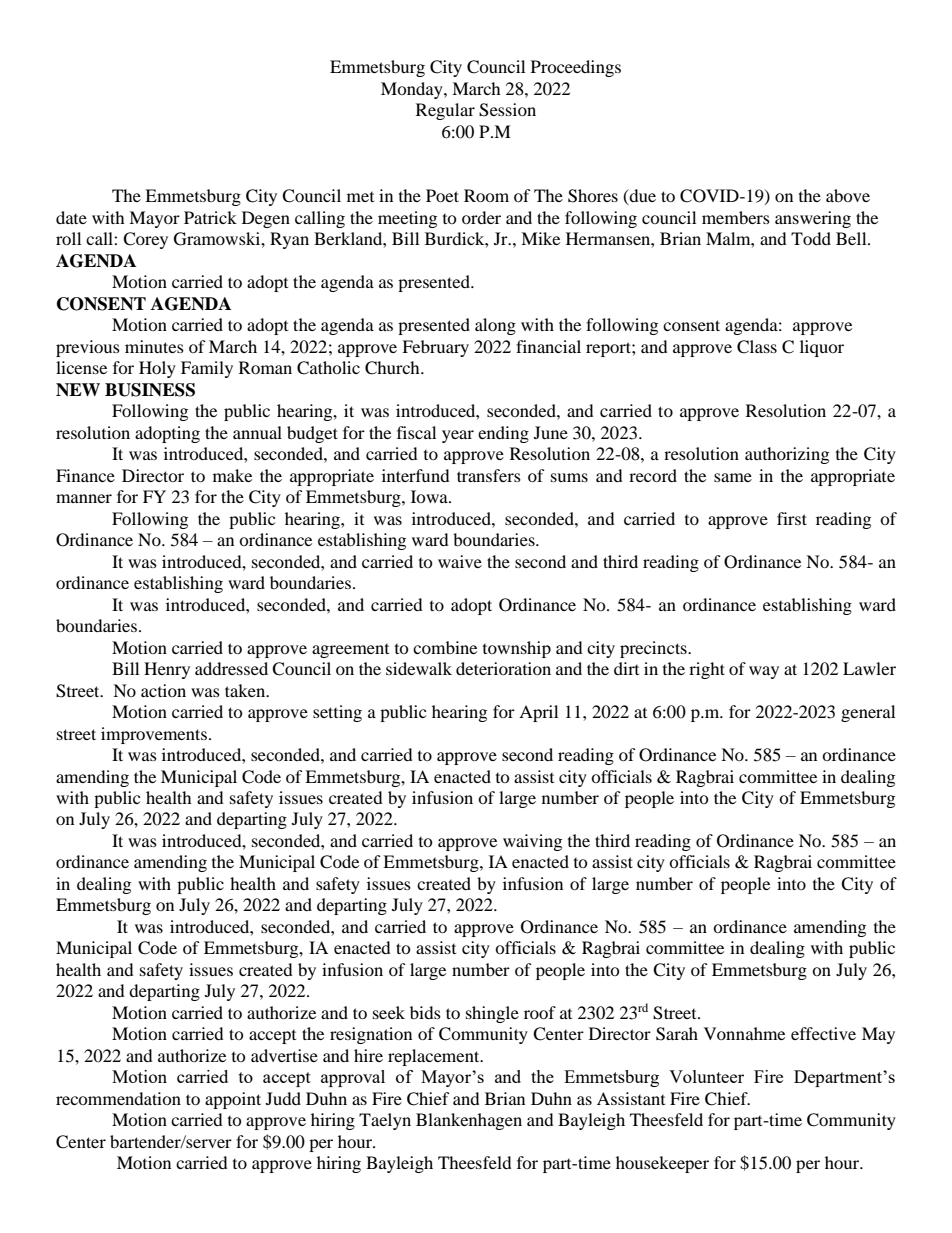 The image size is (952, 1233). What do you see at coordinates (118, 1098) in the document?
I see `recommendation` at bounding box center [118, 1098].
